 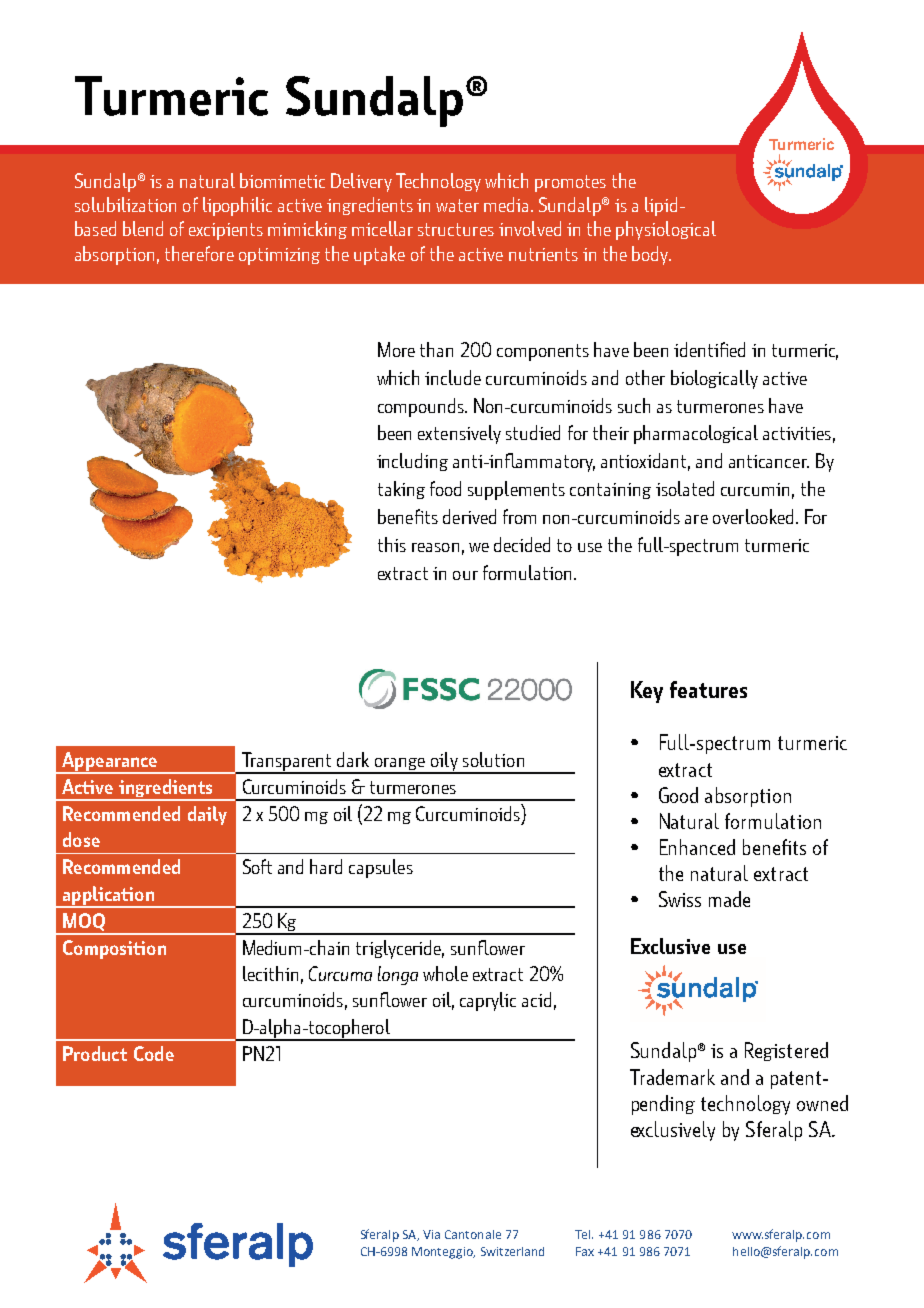 I want to click on this, so click(x=392, y=544).
